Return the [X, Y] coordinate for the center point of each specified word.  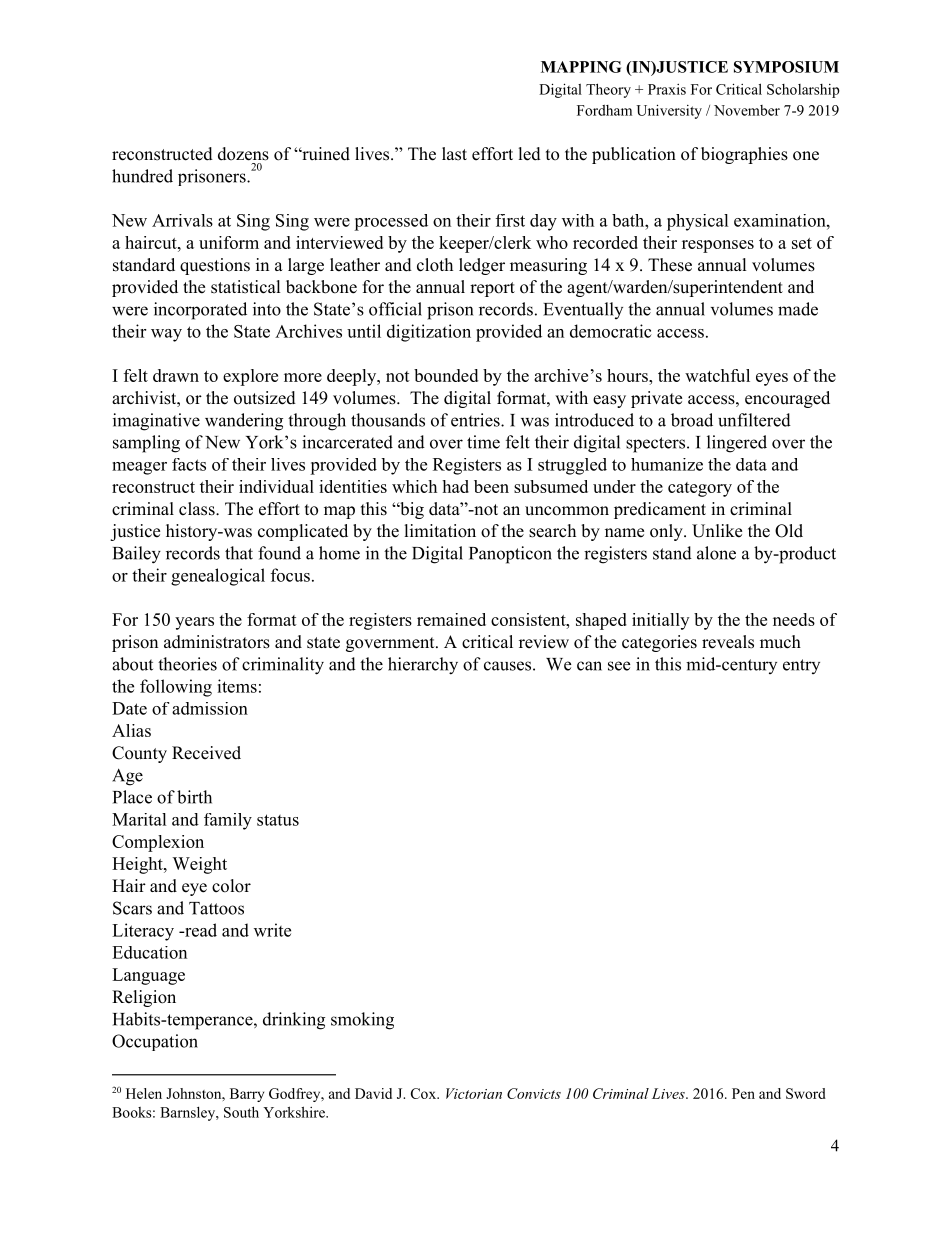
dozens [243, 154]
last [454, 154]
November [747, 110]
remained [451, 619]
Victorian [474, 1093]
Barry [247, 1095]
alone [716, 553]
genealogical [218, 577]
